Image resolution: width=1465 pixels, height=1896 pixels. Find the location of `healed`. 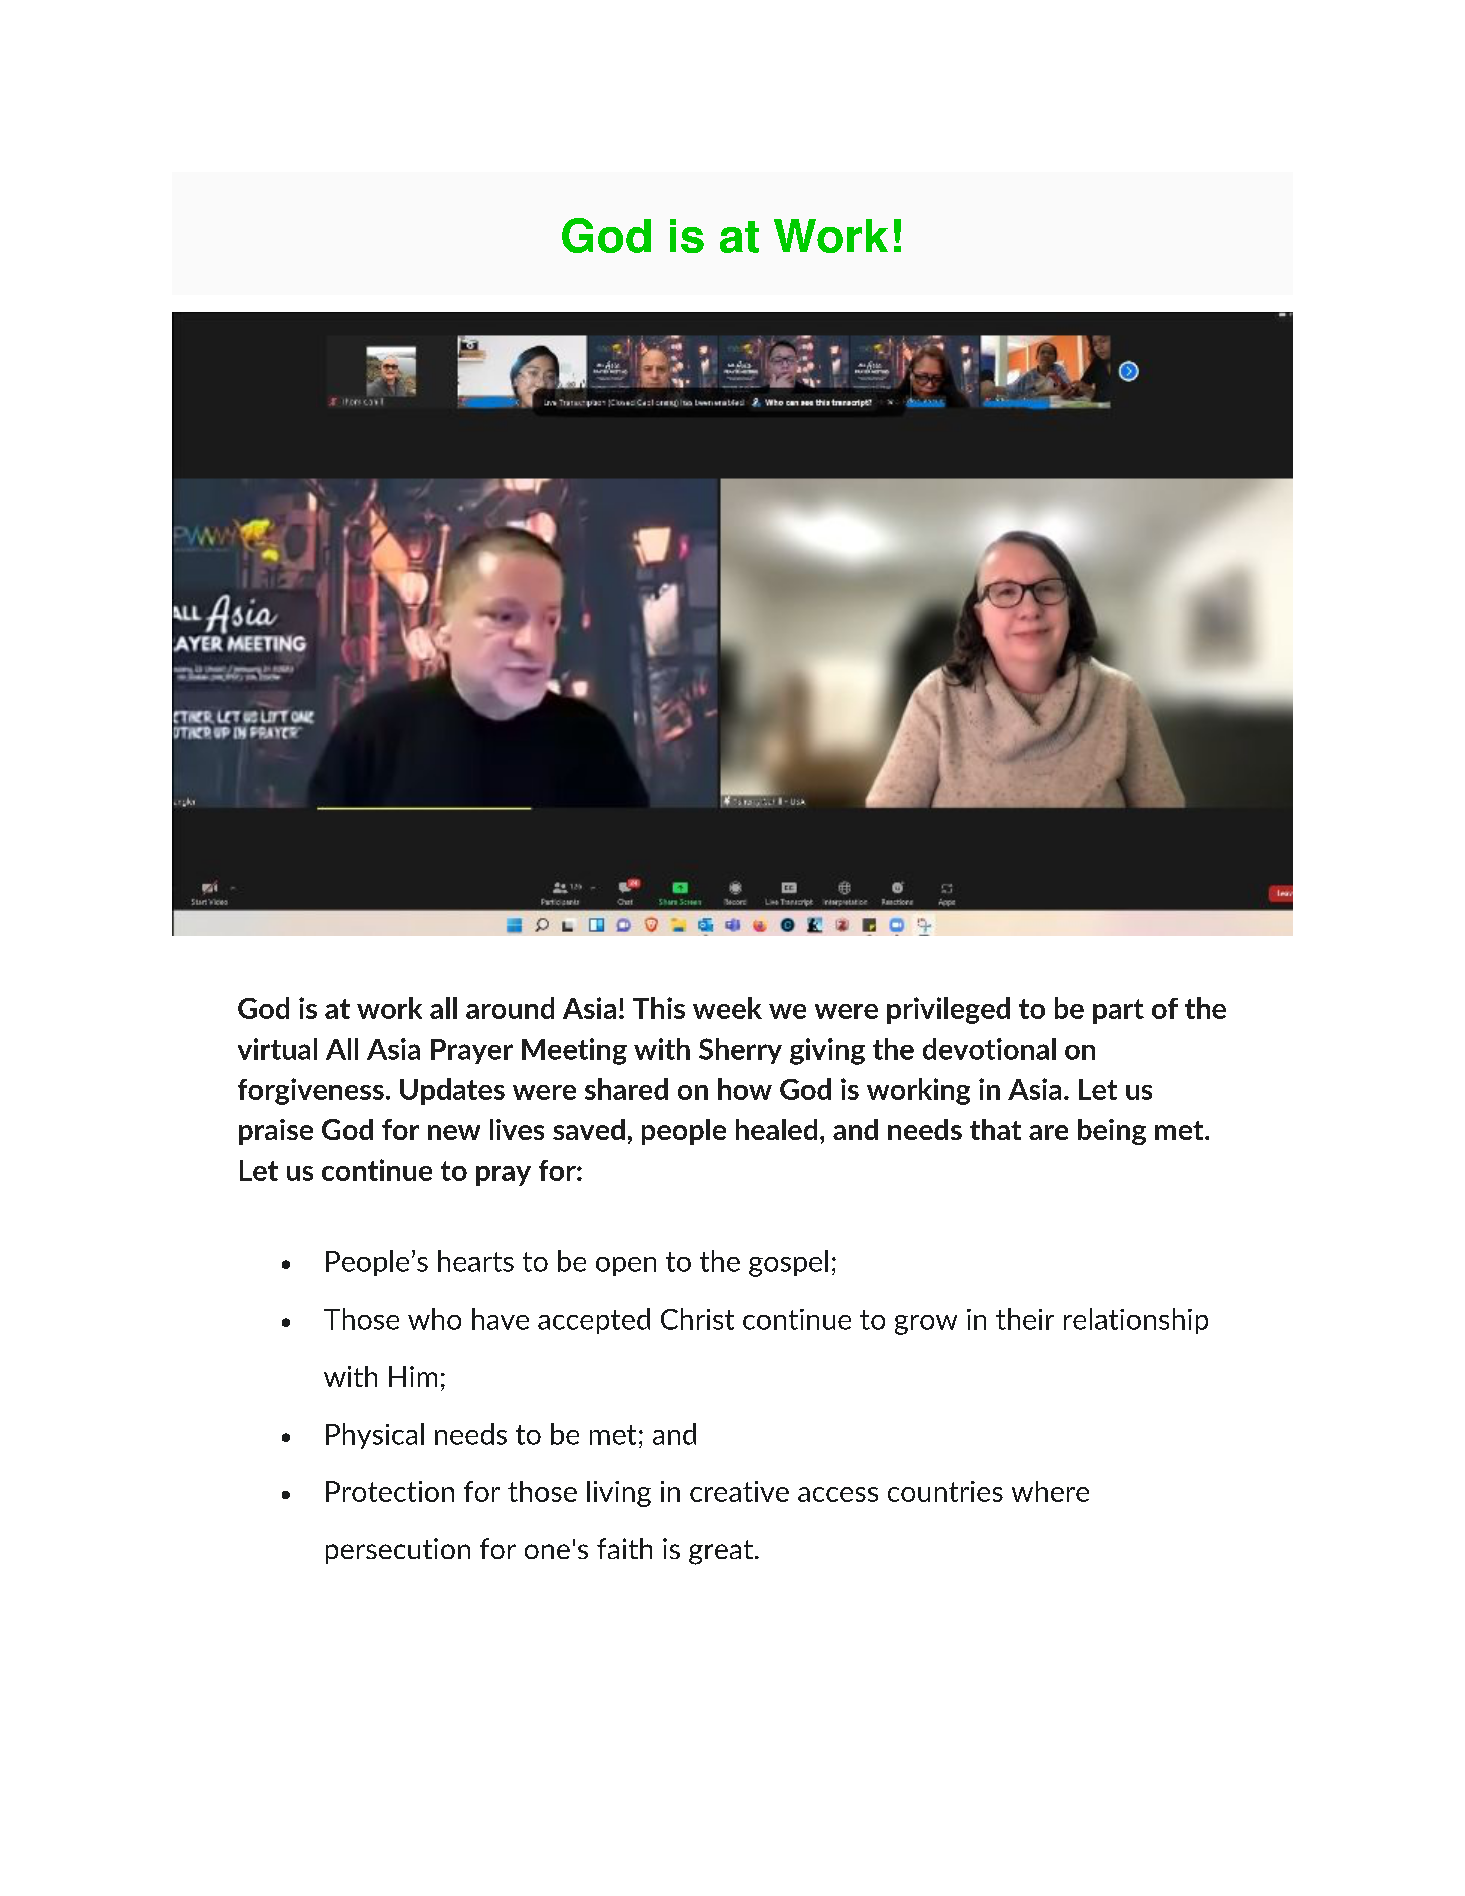

healed is located at coordinates (776, 1129).
